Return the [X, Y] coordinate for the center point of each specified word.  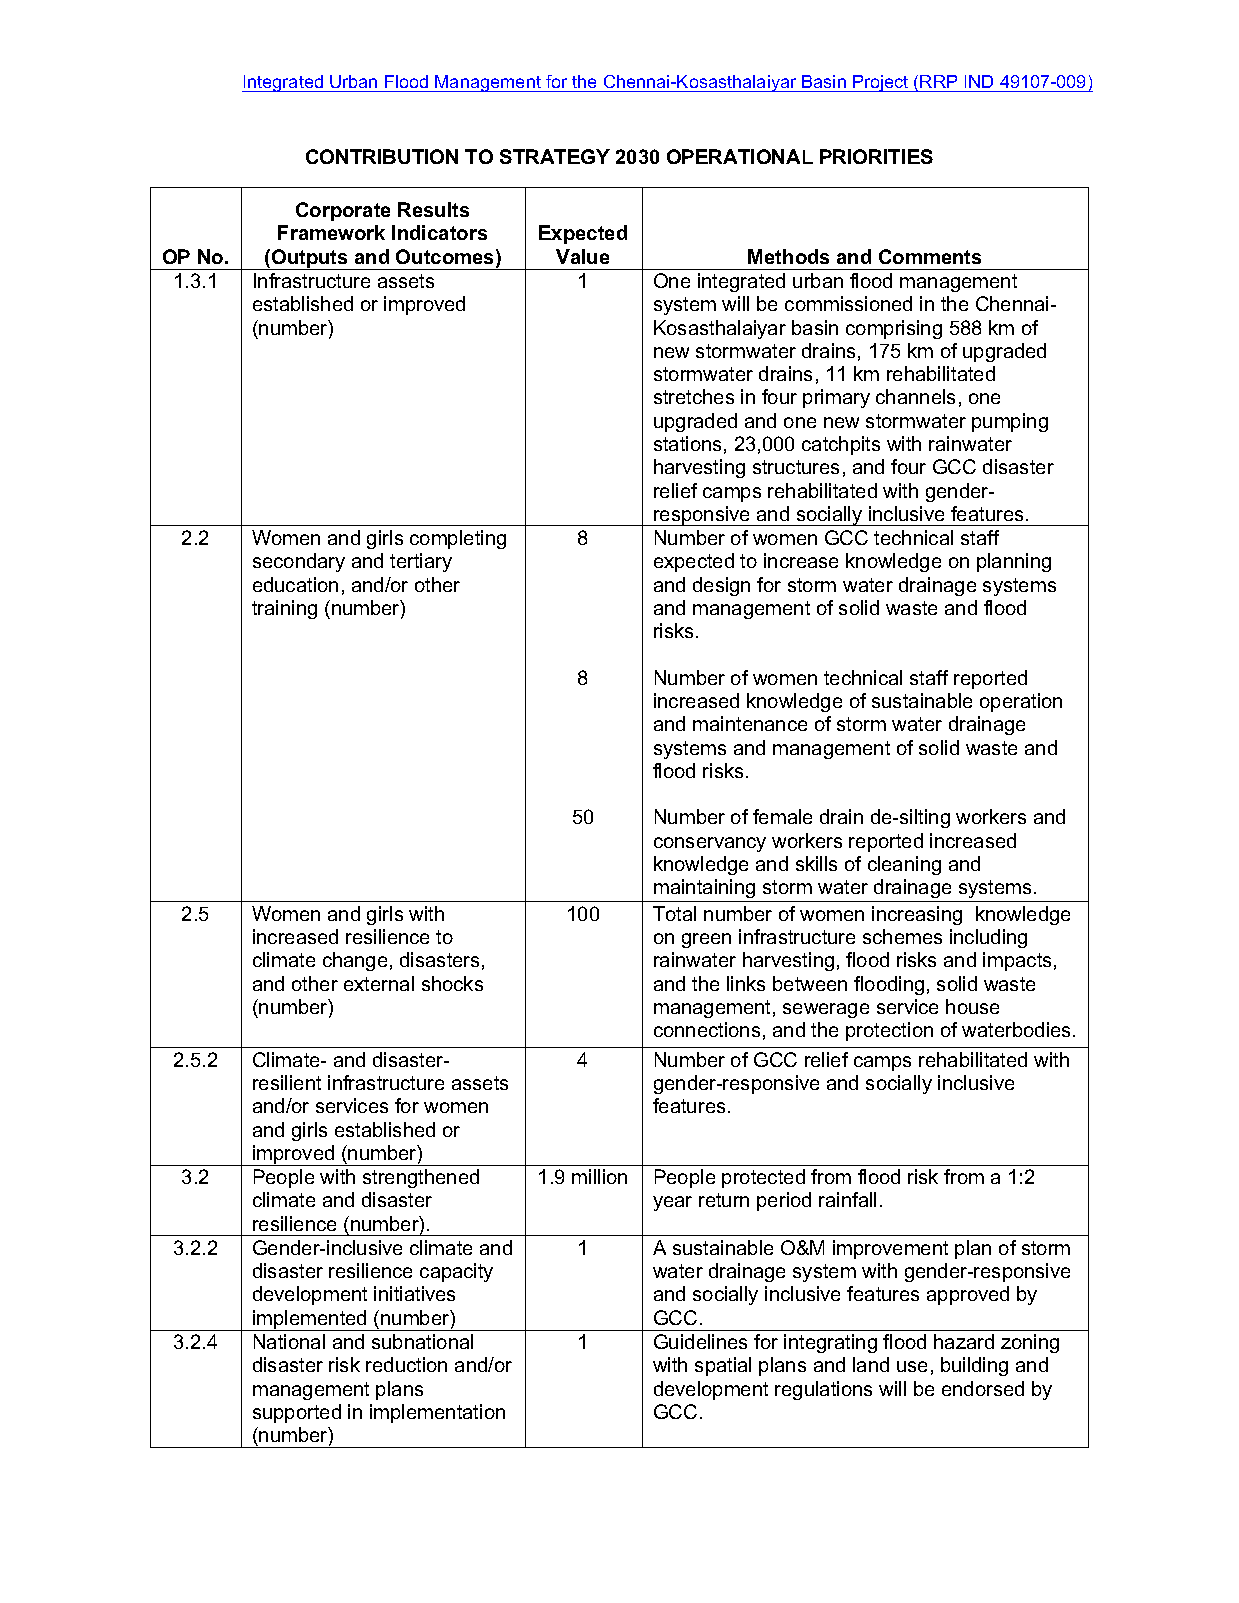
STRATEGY [555, 156]
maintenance [750, 723]
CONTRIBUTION [382, 156]
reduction [406, 1364]
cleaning [904, 865]
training [284, 609]
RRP [938, 81]
